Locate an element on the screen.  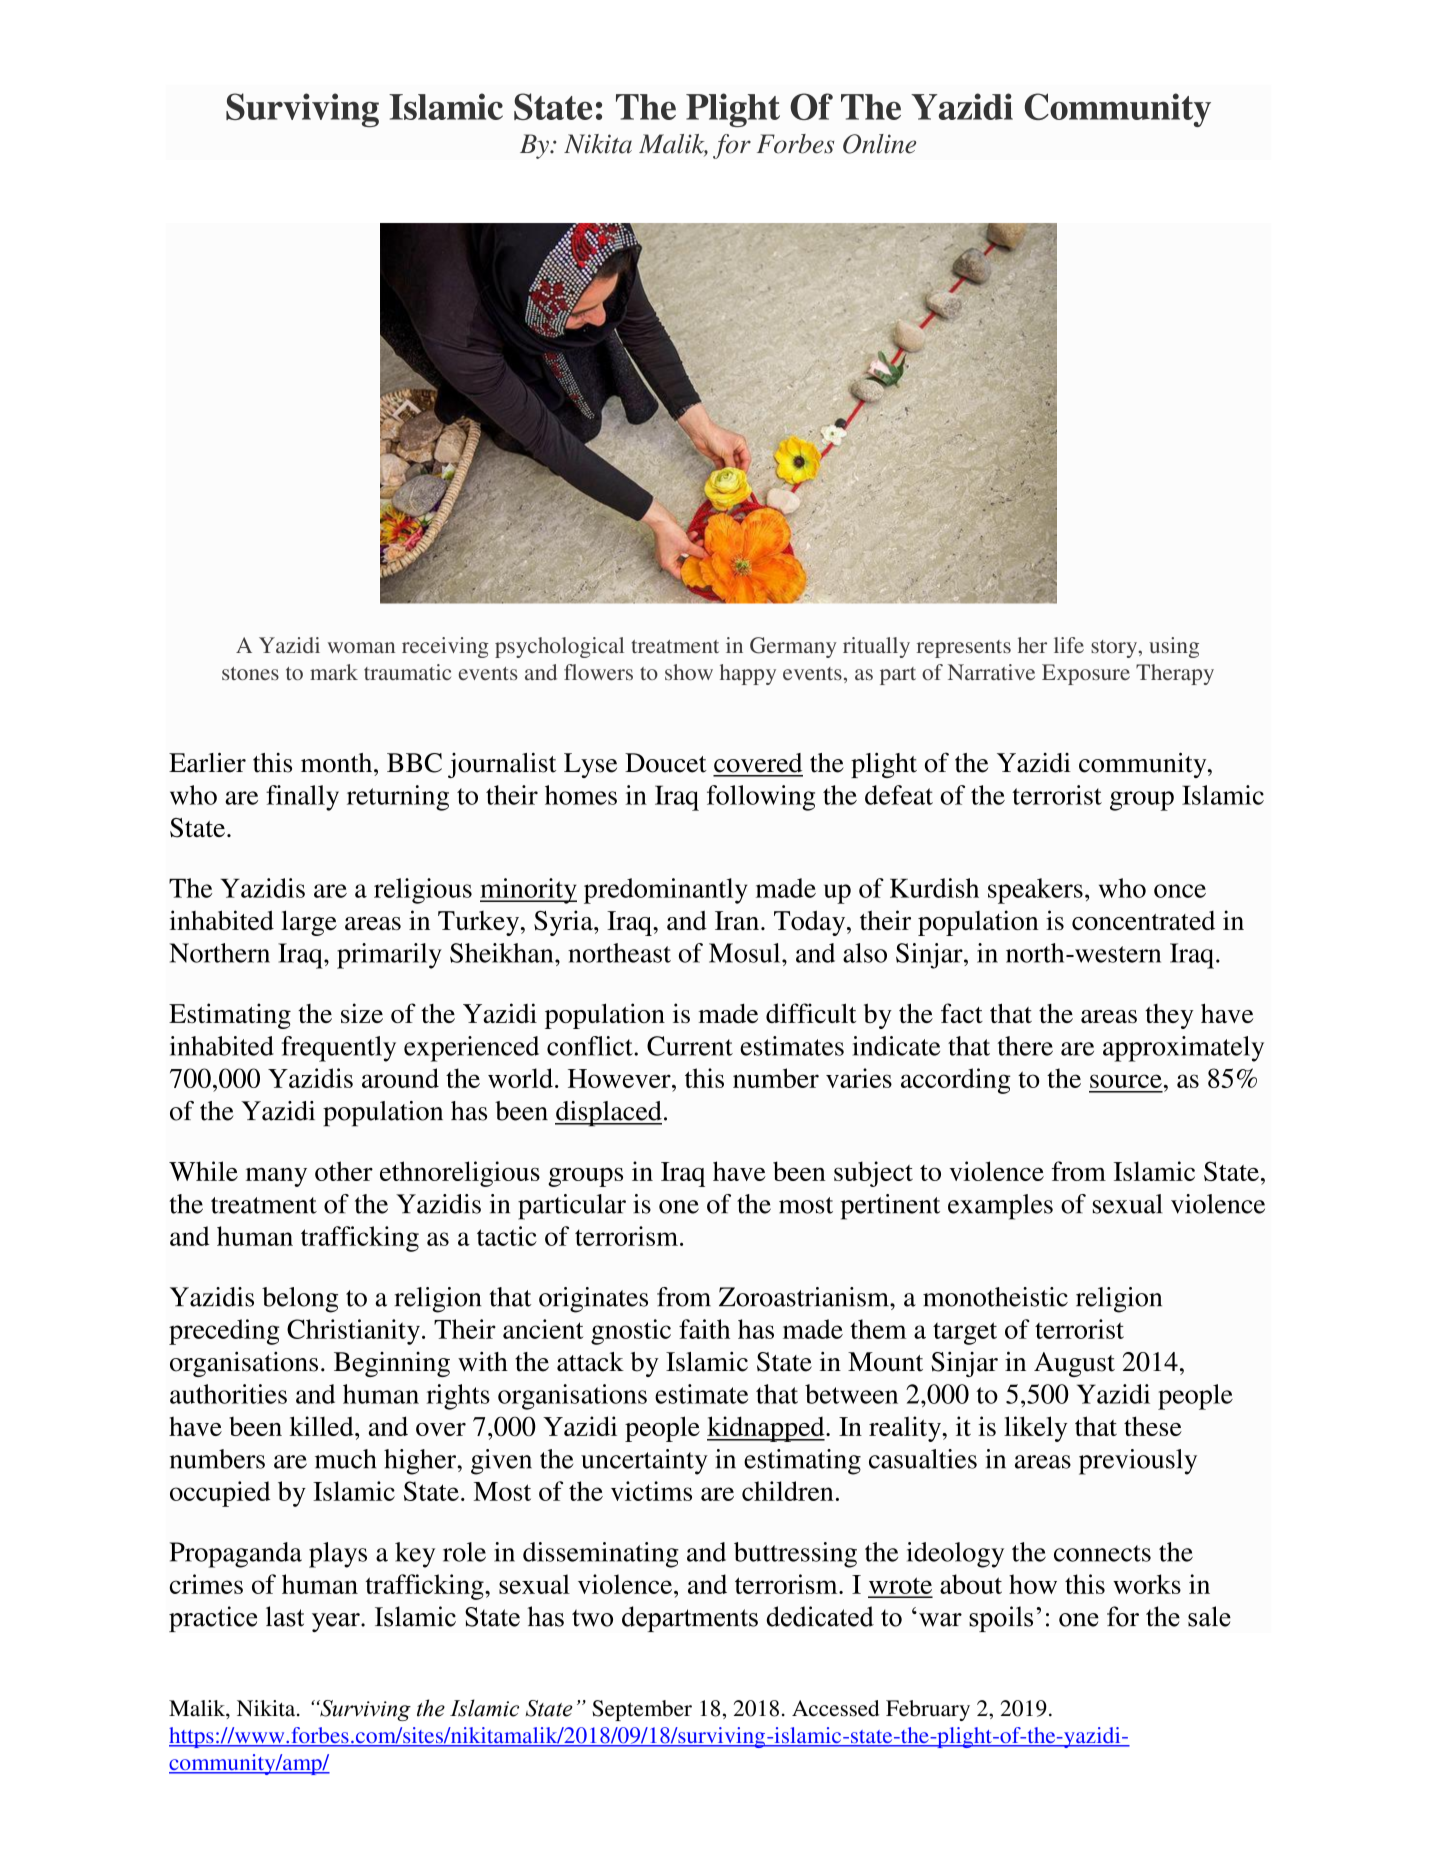
life is located at coordinates (1069, 645).
